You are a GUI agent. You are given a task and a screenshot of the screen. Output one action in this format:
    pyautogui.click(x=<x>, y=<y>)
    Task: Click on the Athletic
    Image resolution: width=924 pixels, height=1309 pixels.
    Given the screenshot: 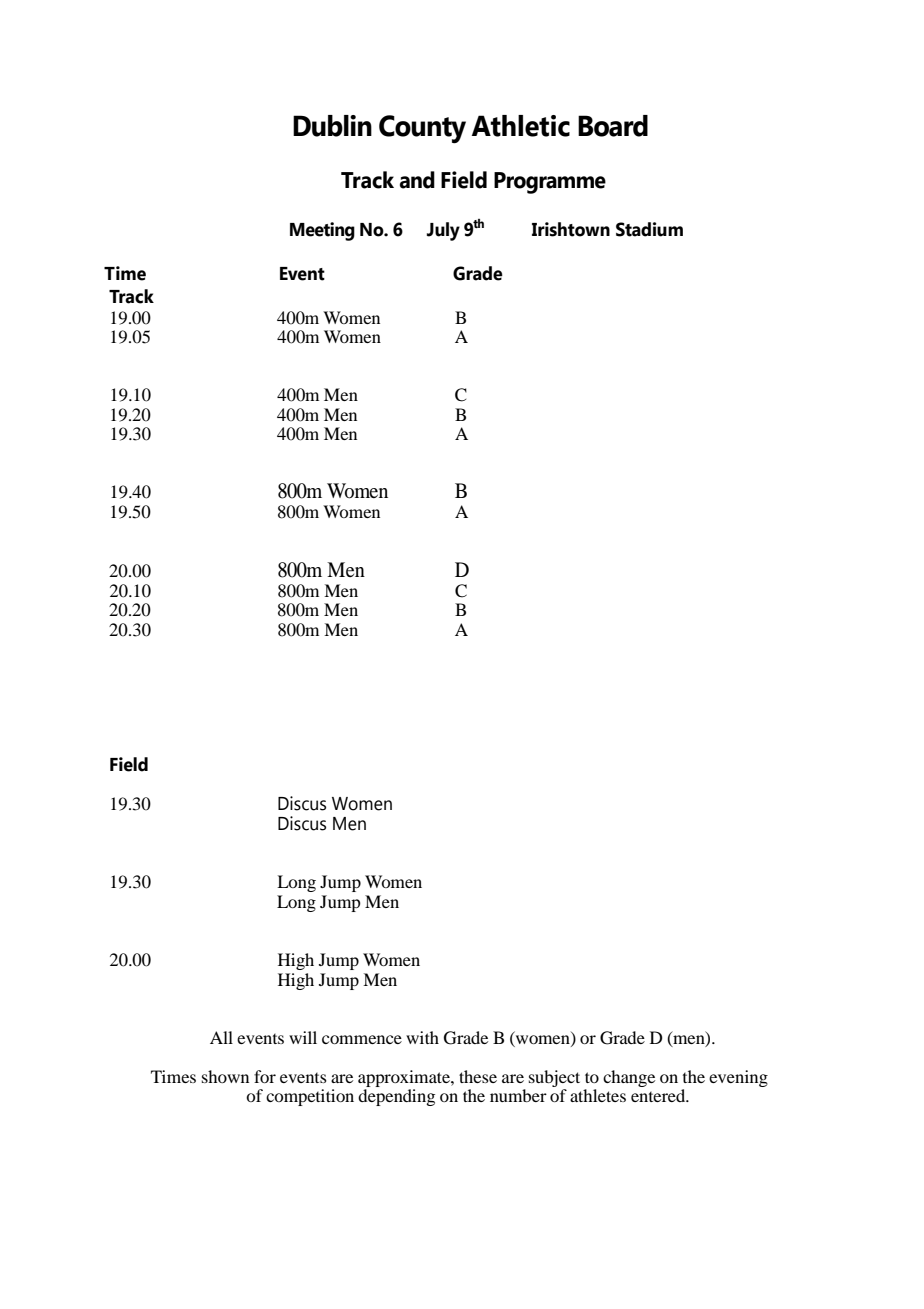 What is the action you would take?
    pyautogui.click(x=521, y=126)
